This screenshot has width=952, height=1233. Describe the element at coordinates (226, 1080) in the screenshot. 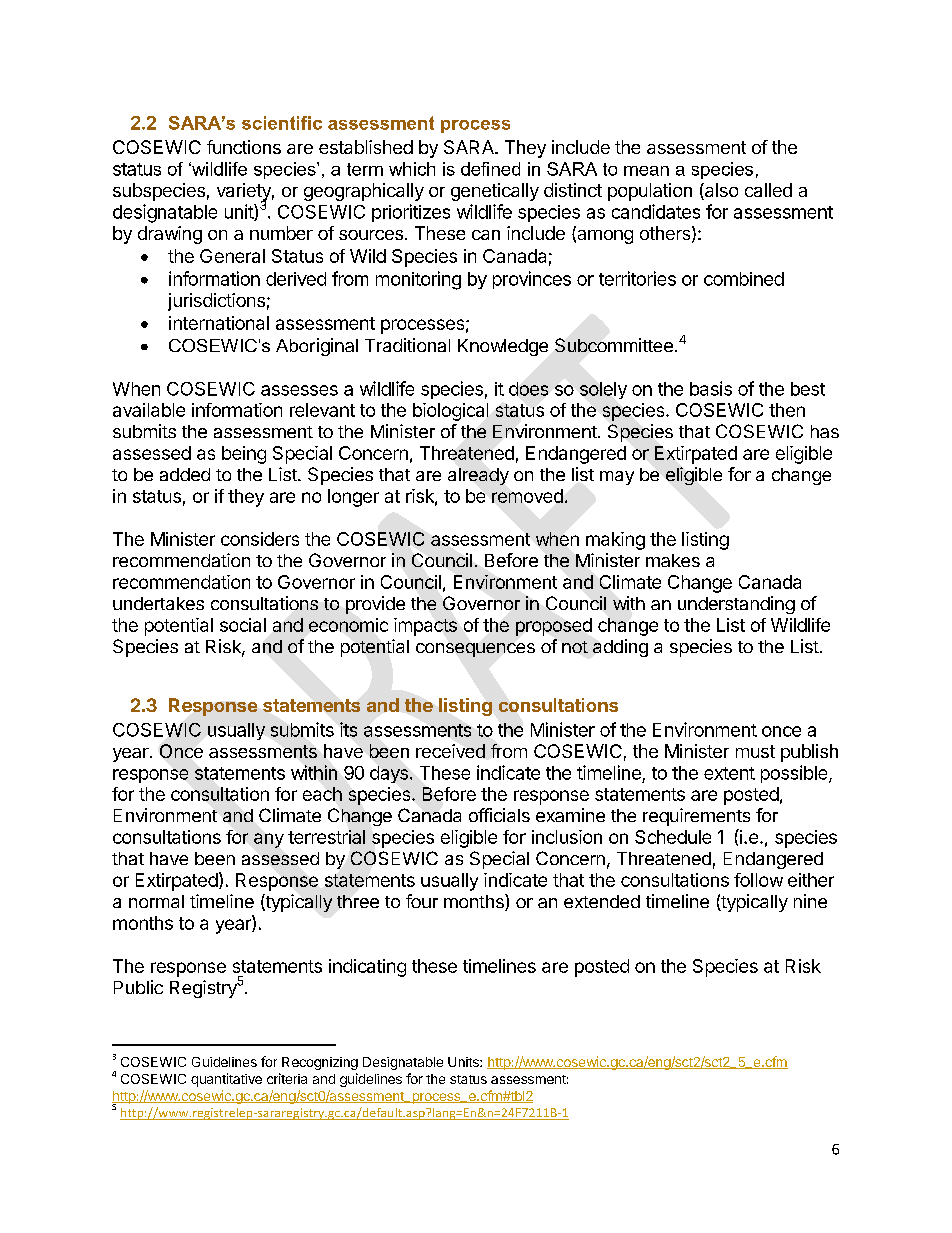

I see `quantitative` at that location.
